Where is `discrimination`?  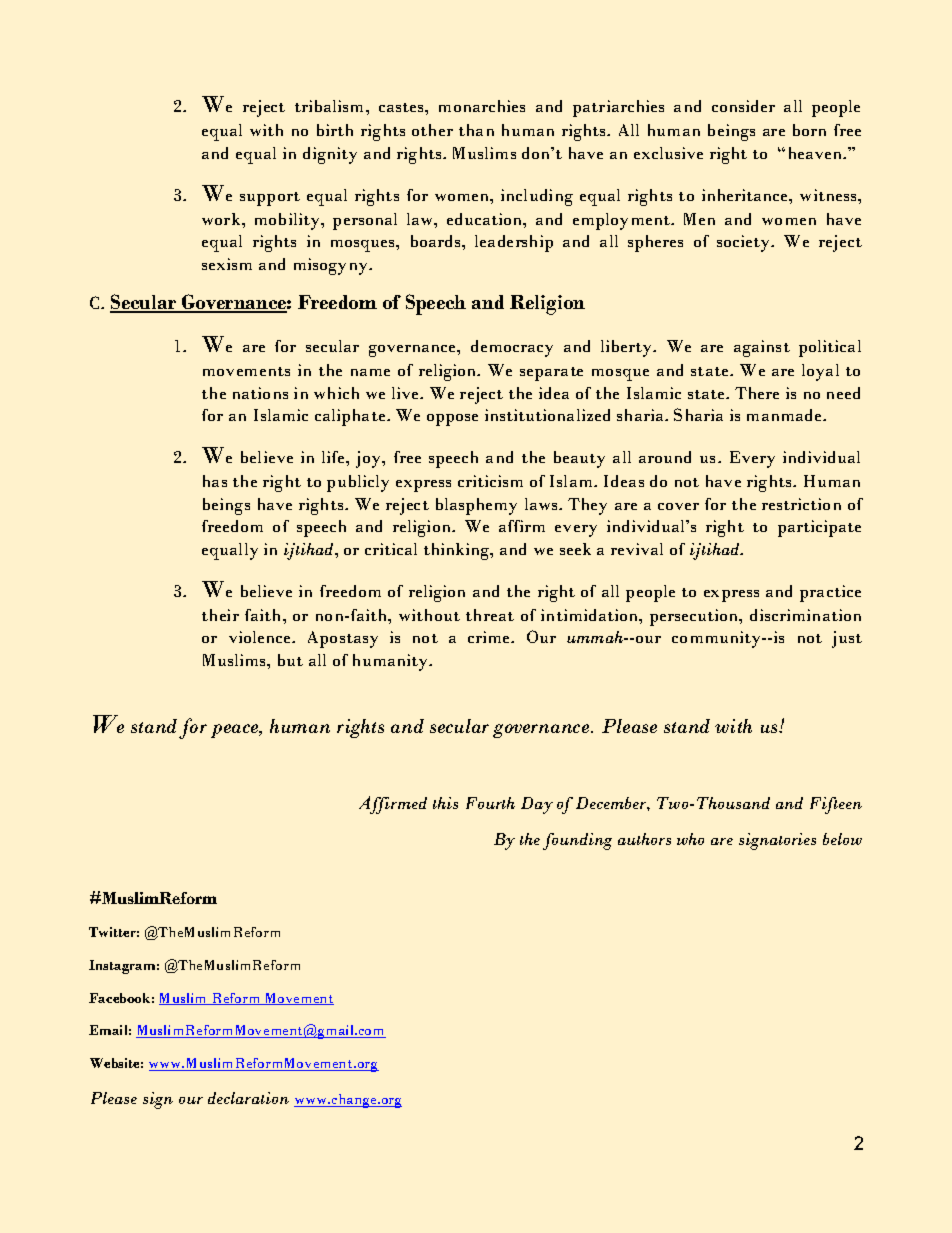 discrimination is located at coordinates (805, 615).
